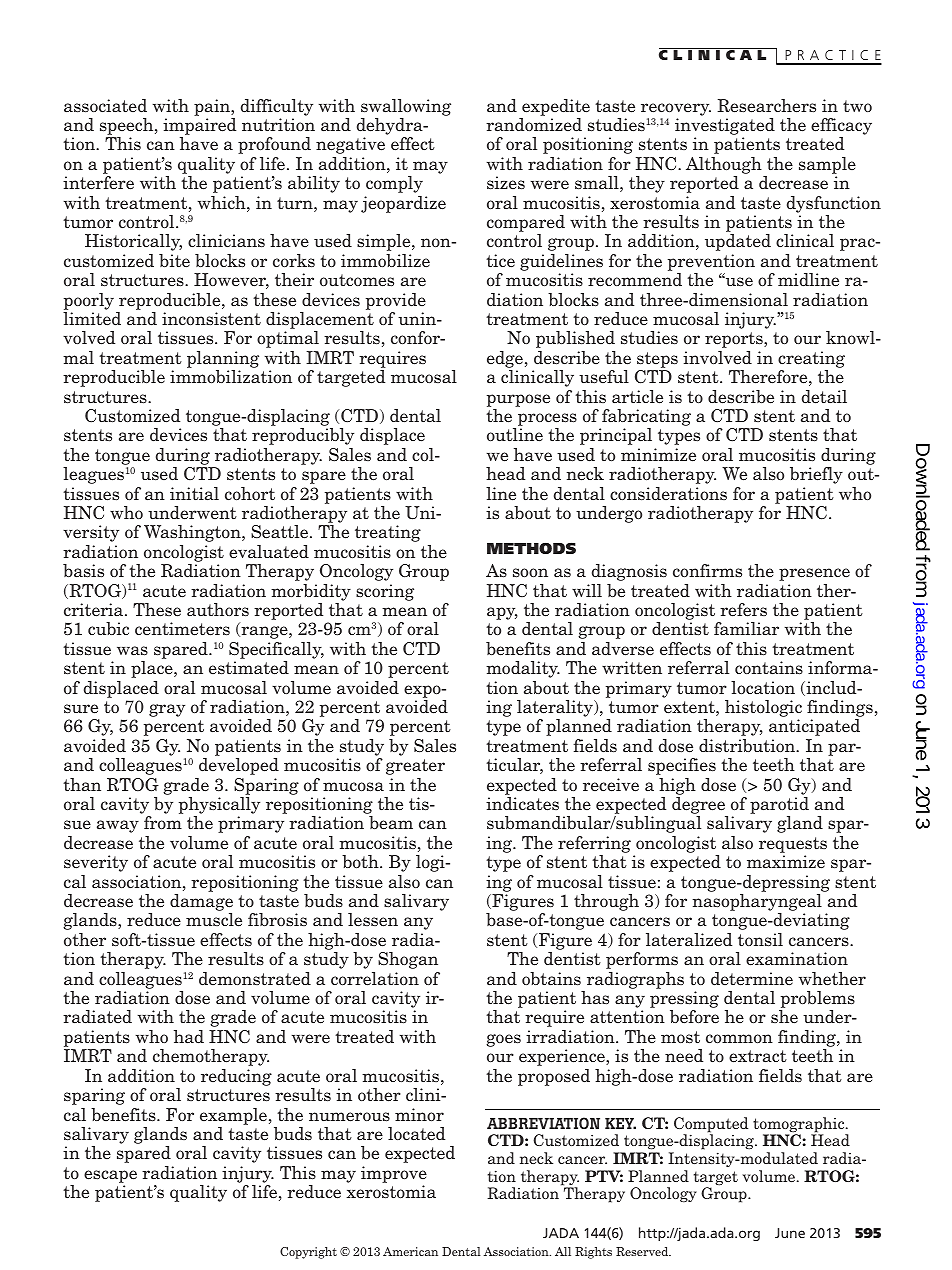 The image size is (952, 1270). What do you see at coordinates (746, 629) in the page?
I see `familiar` at bounding box center [746, 629].
